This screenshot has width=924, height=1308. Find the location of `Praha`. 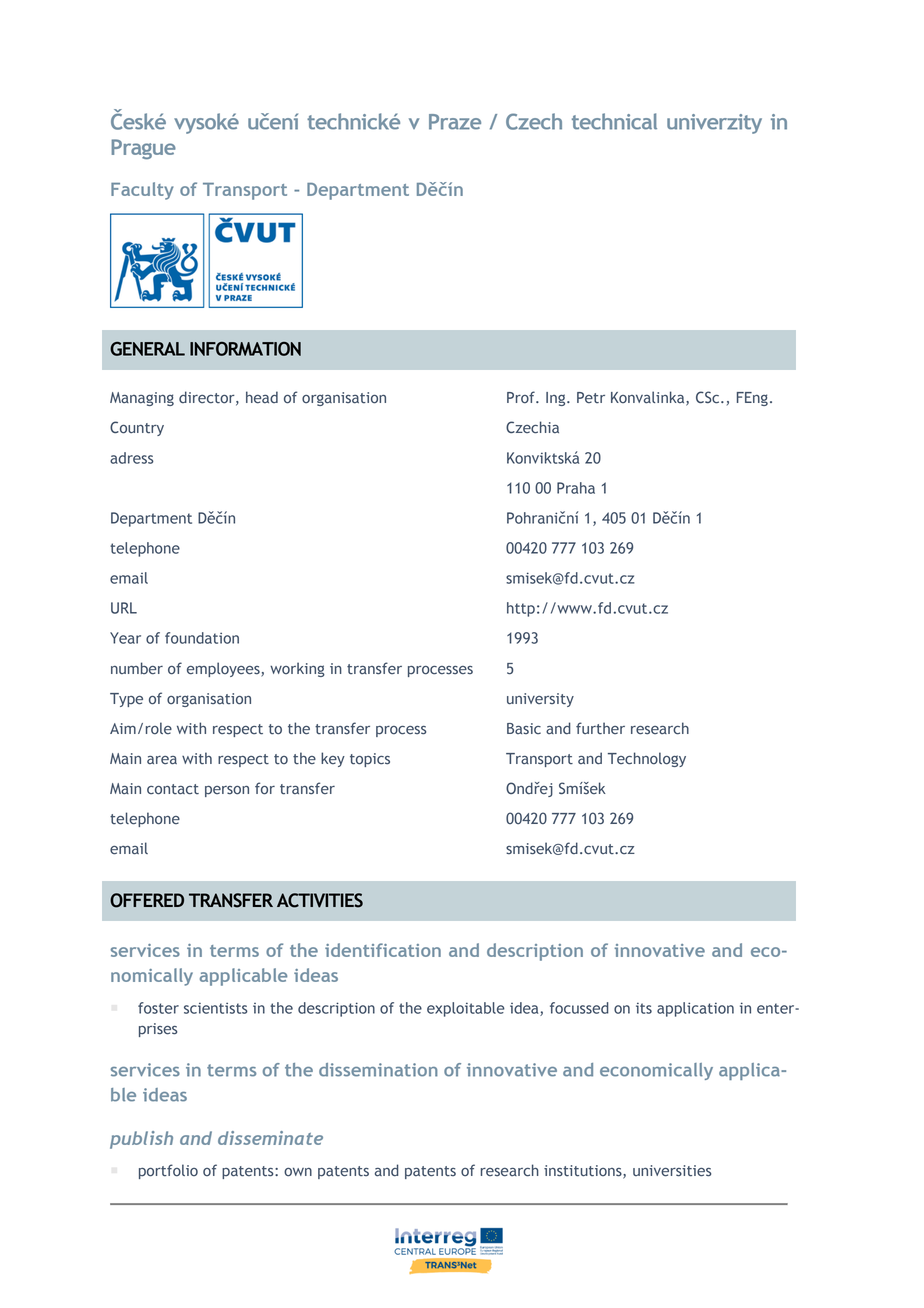

Praha is located at coordinates (576, 488).
